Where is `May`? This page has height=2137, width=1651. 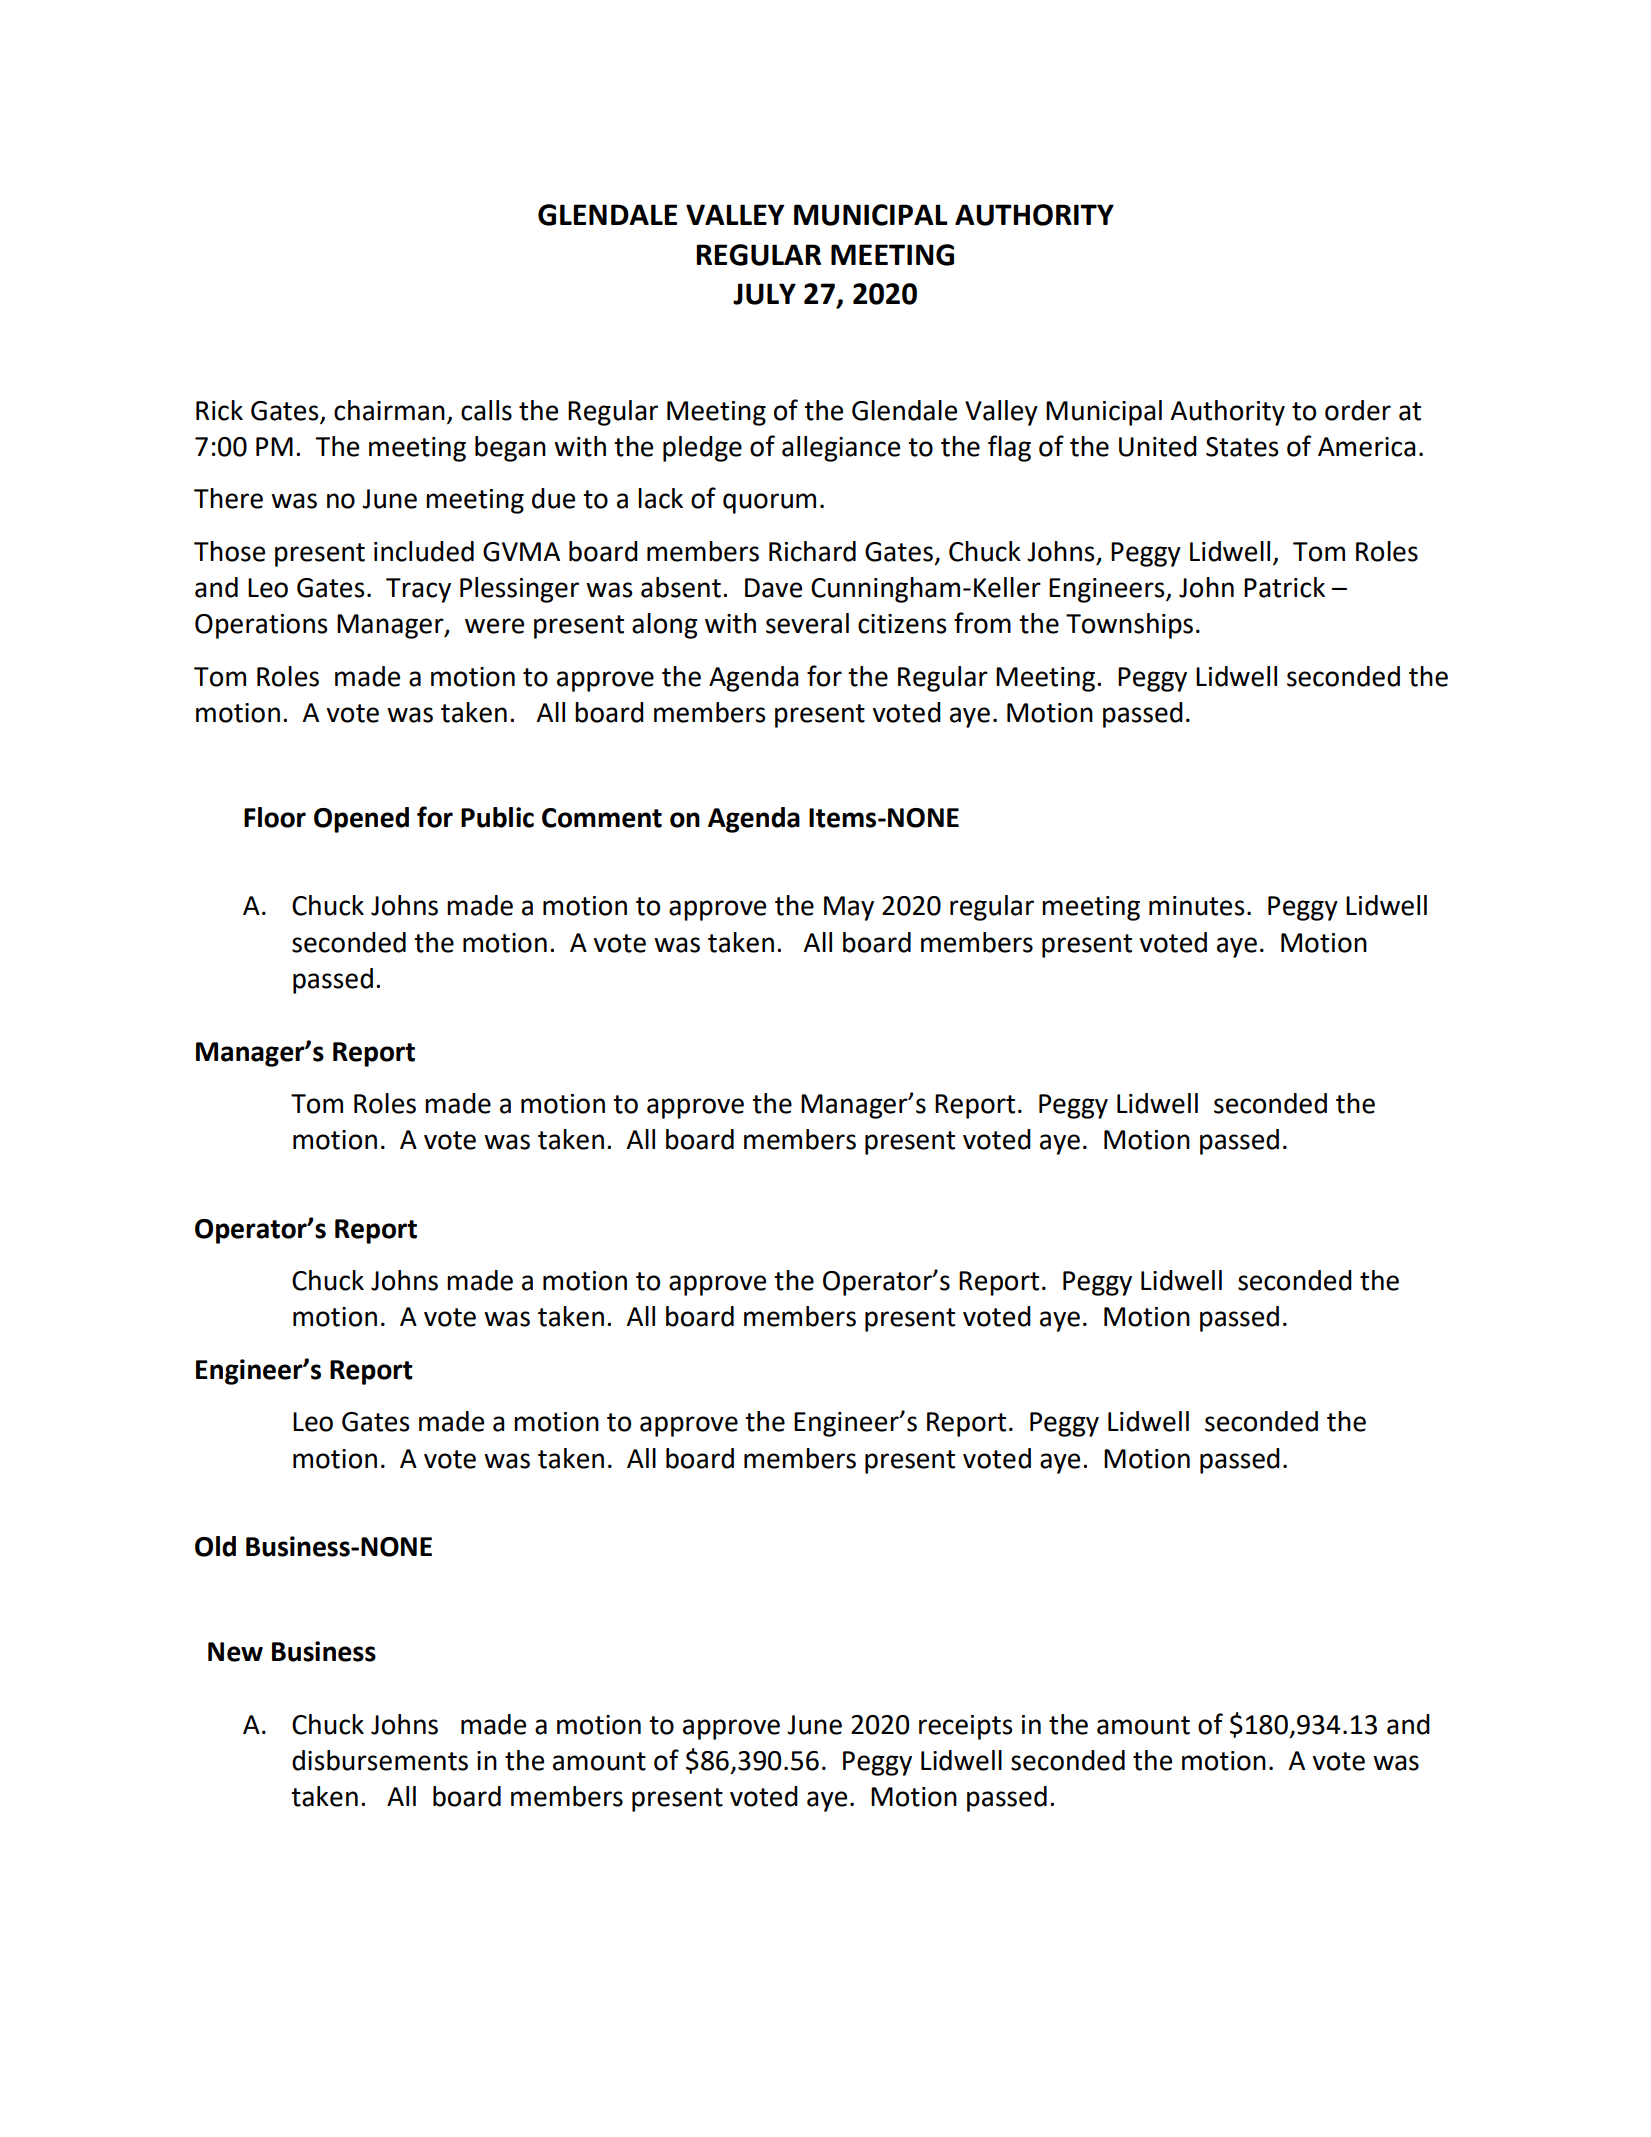
May is located at coordinates (849, 908).
